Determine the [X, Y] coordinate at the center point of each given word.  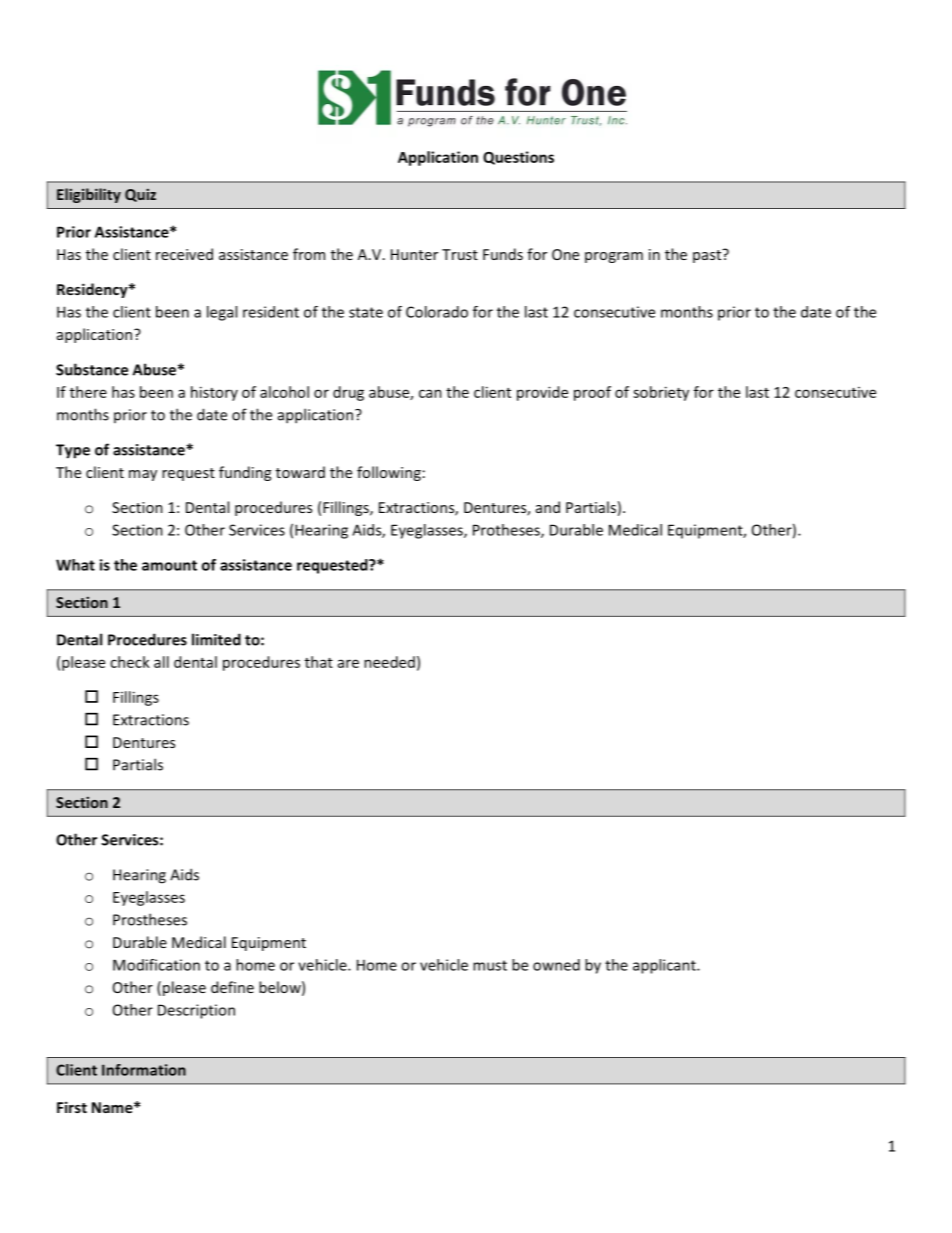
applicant [665, 966]
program [614, 257]
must [490, 965]
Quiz [140, 195]
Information [144, 1070]
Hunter [414, 254]
